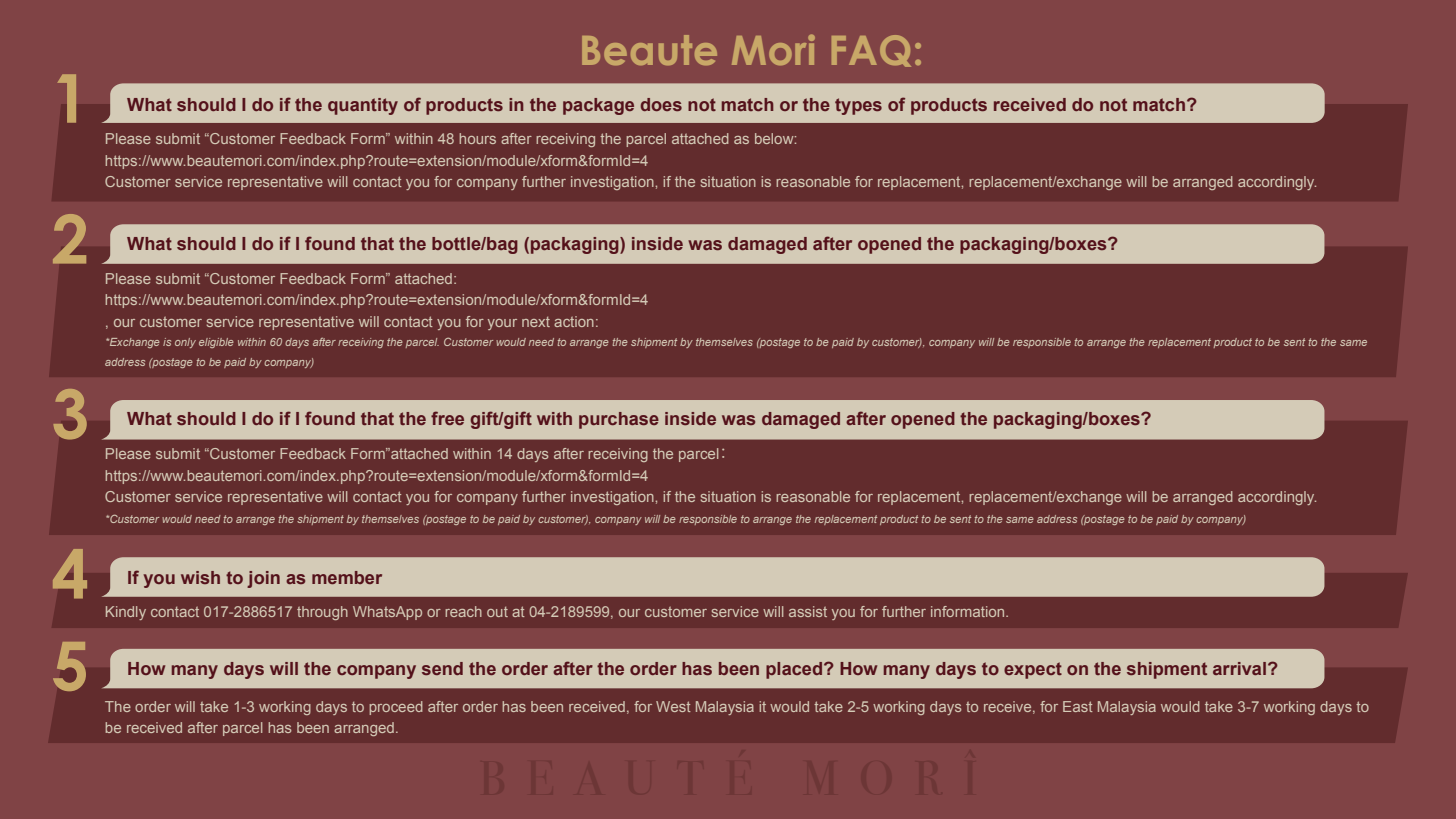 The width and height of the image is (1456, 819). What do you see at coordinates (574, 321) in the image?
I see `action` at bounding box center [574, 321].
